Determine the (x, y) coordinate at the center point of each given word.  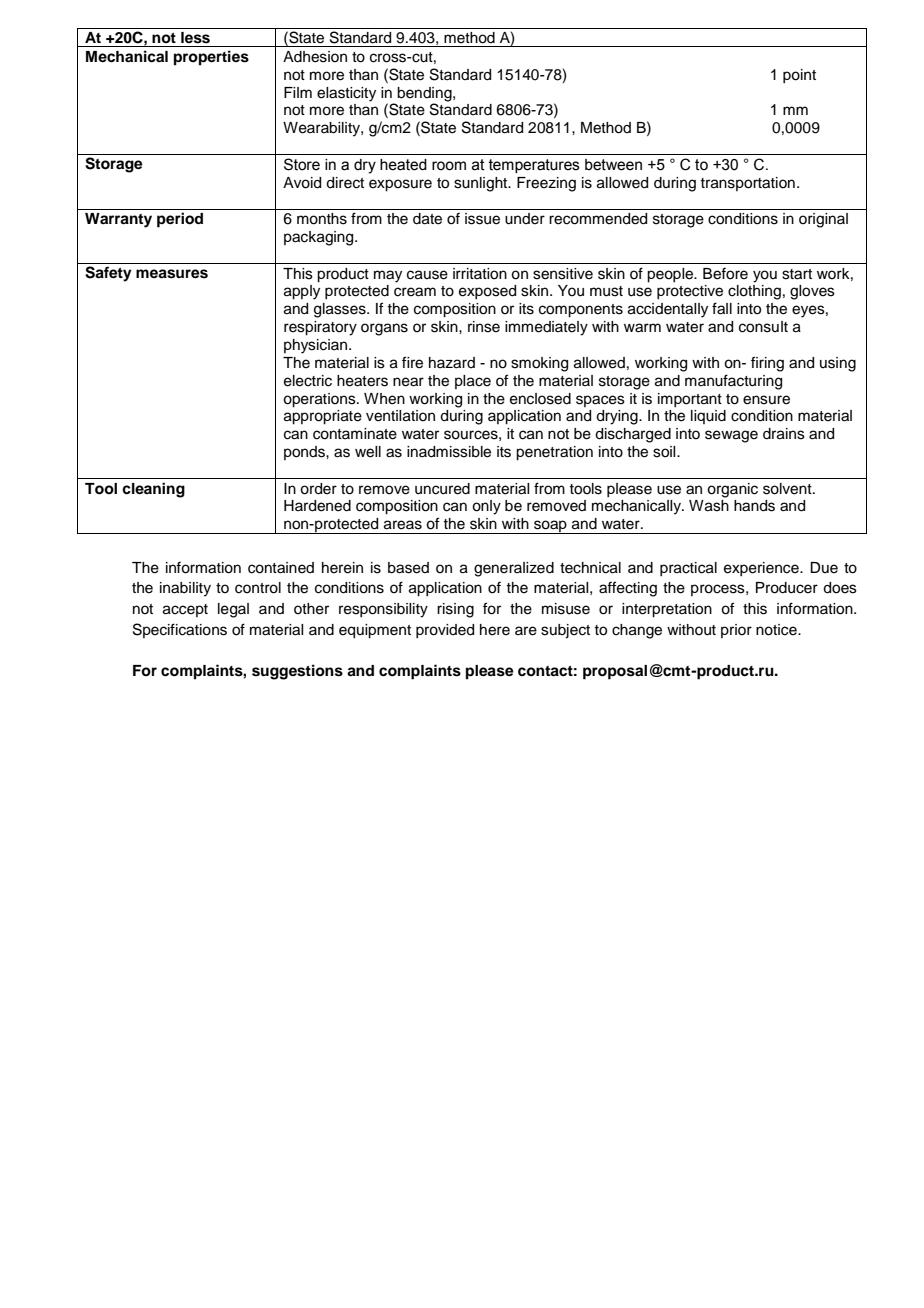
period (180, 220)
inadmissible (449, 452)
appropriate (323, 417)
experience (762, 569)
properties (211, 58)
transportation (747, 184)
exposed (487, 292)
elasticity (346, 94)
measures (172, 274)
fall (722, 308)
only (486, 507)
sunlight (482, 184)
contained (281, 568)
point (799, 76)
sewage (731, 436)
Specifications (180, 630)
